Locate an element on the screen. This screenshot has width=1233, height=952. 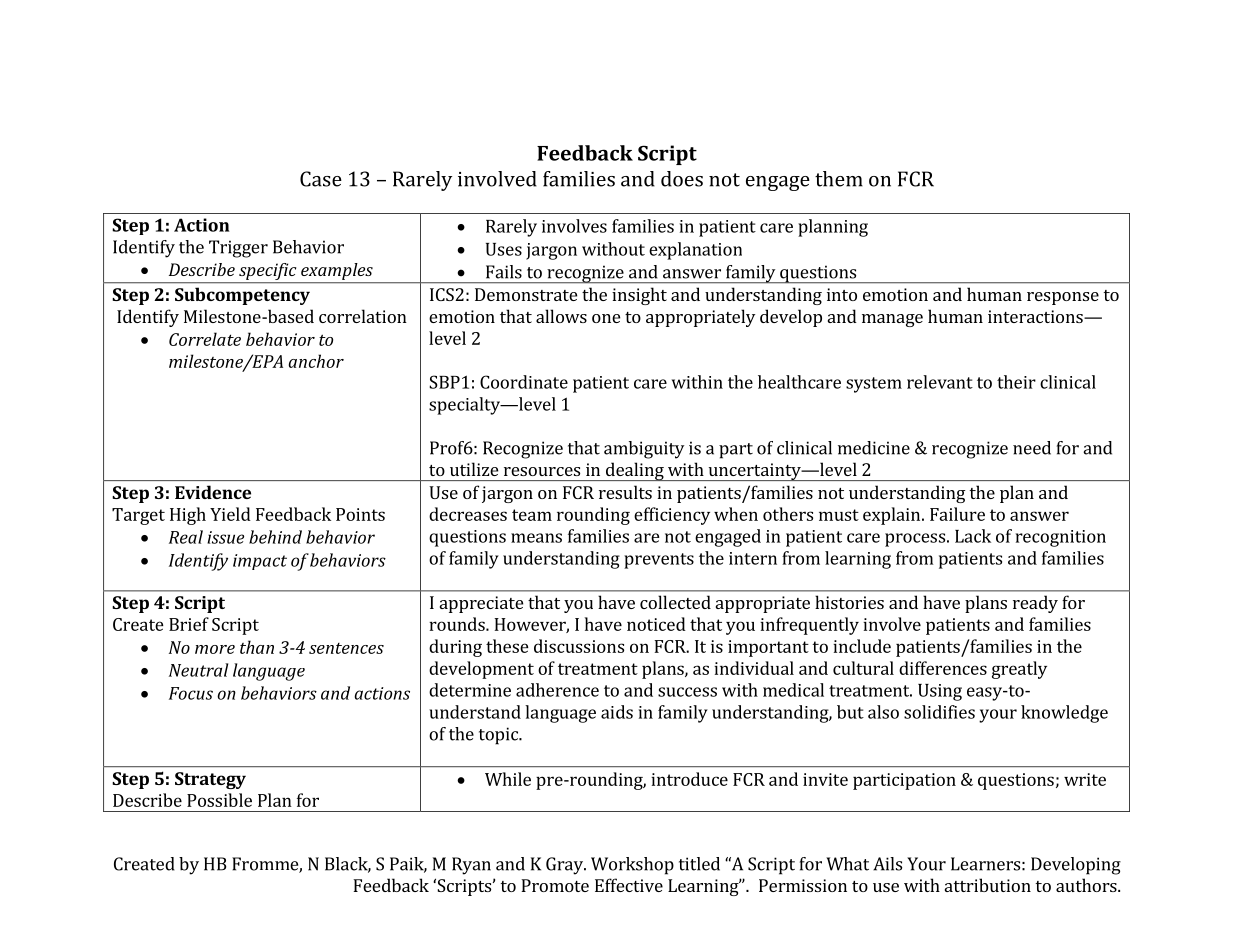
does is located at coordinates (682, 179).
